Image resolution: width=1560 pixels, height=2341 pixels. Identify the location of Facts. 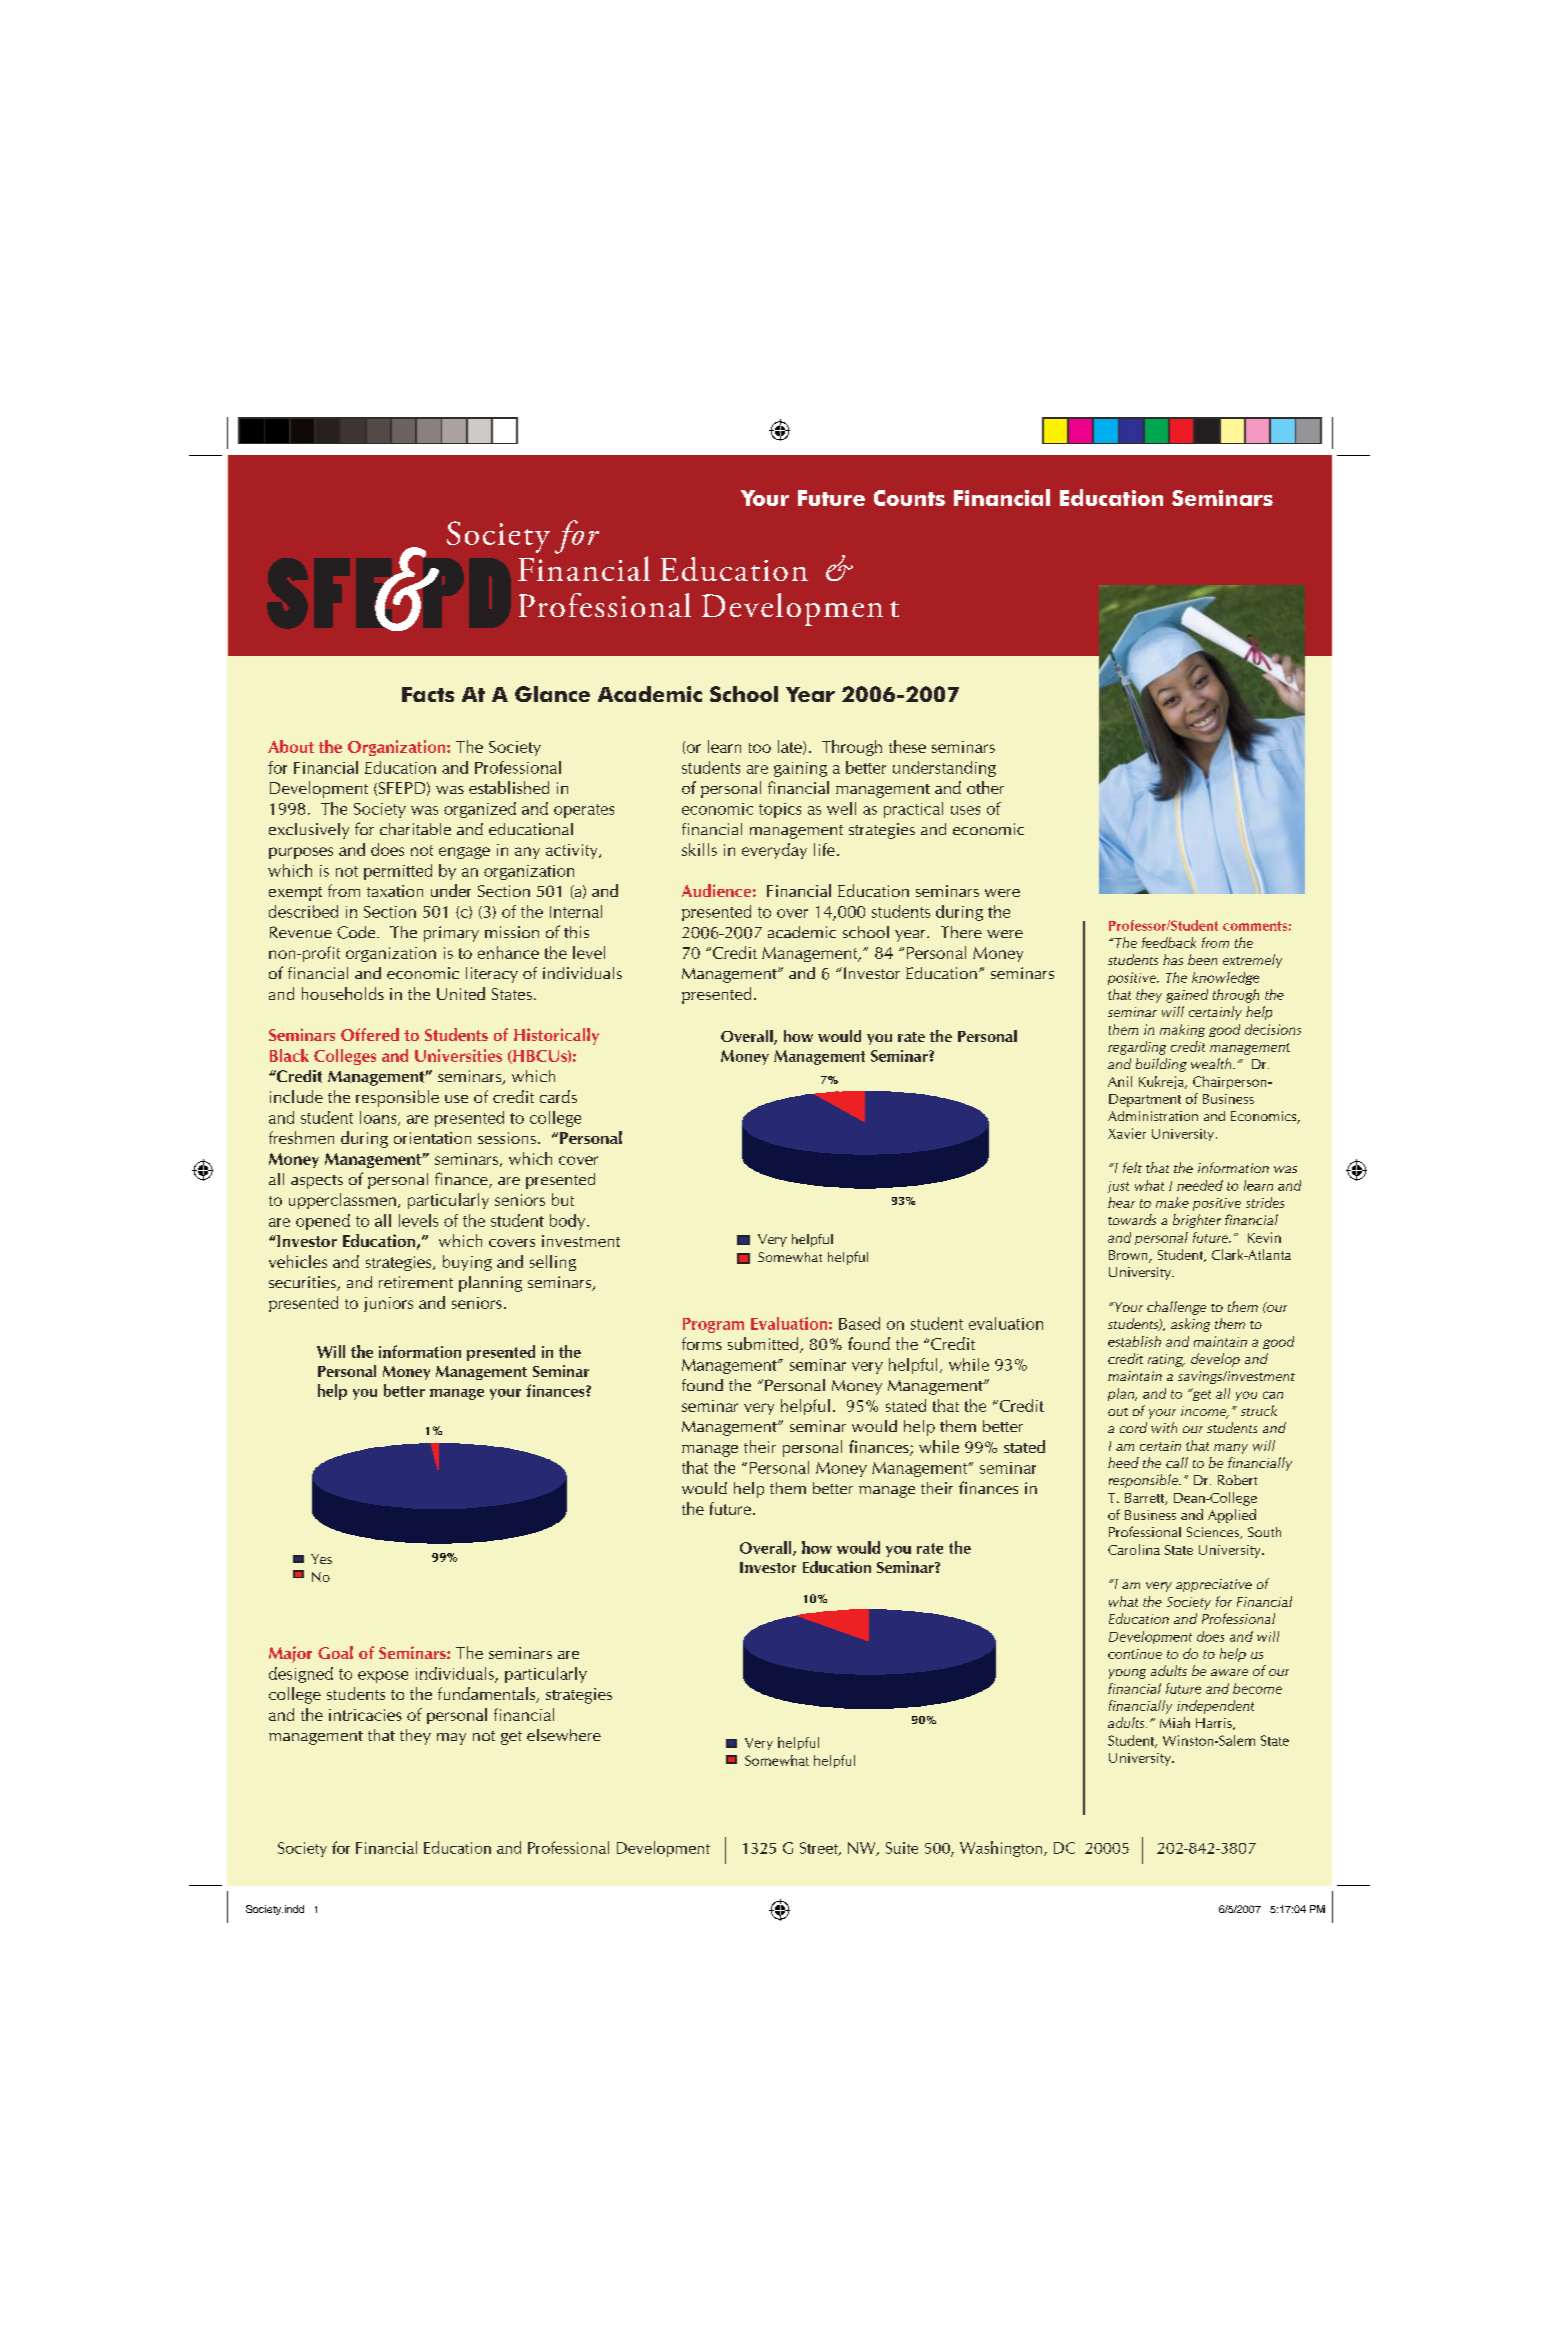
(428, 694).
